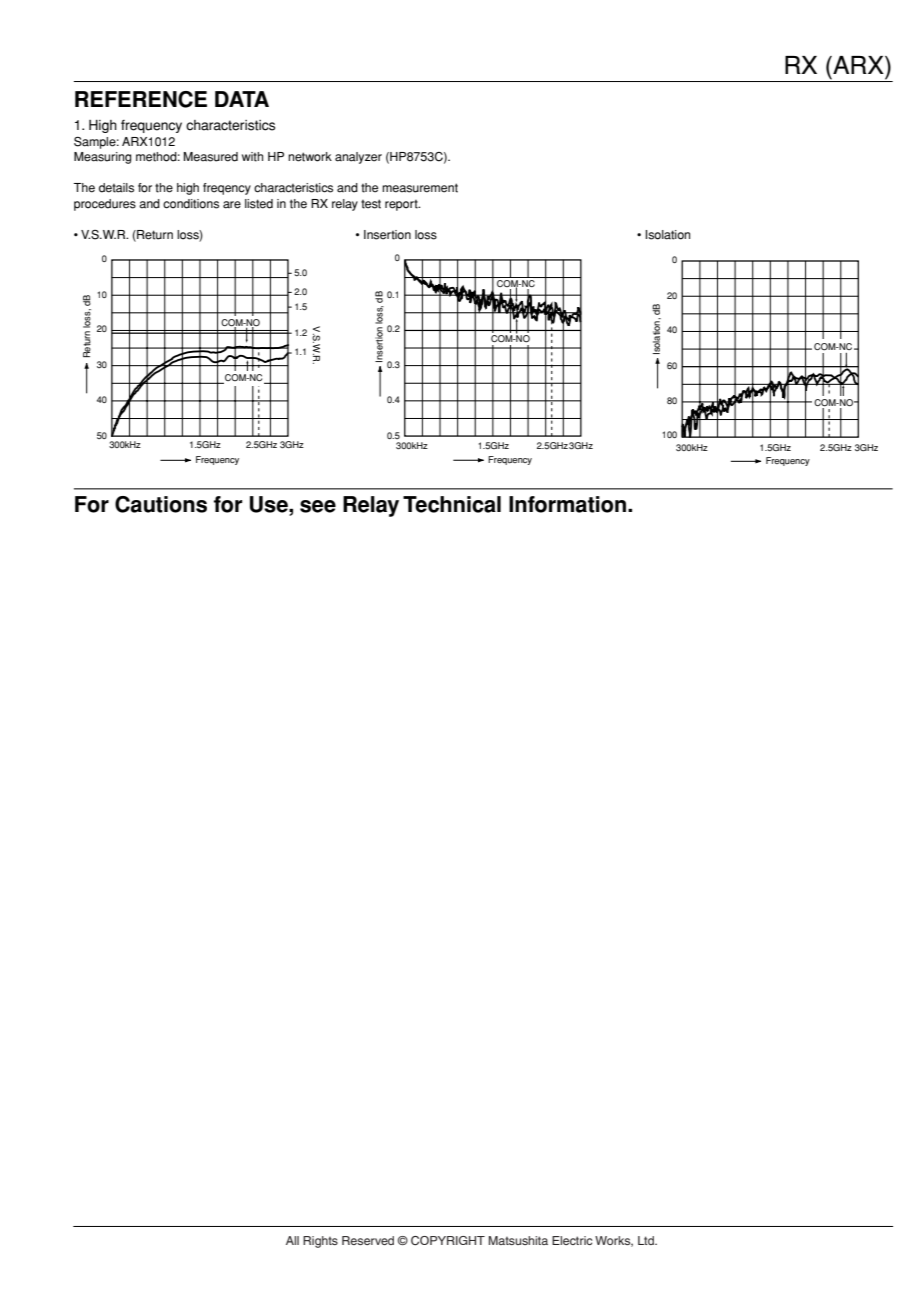 This document has width=924, height=1308. I want to click on see, so click(318, 506).
